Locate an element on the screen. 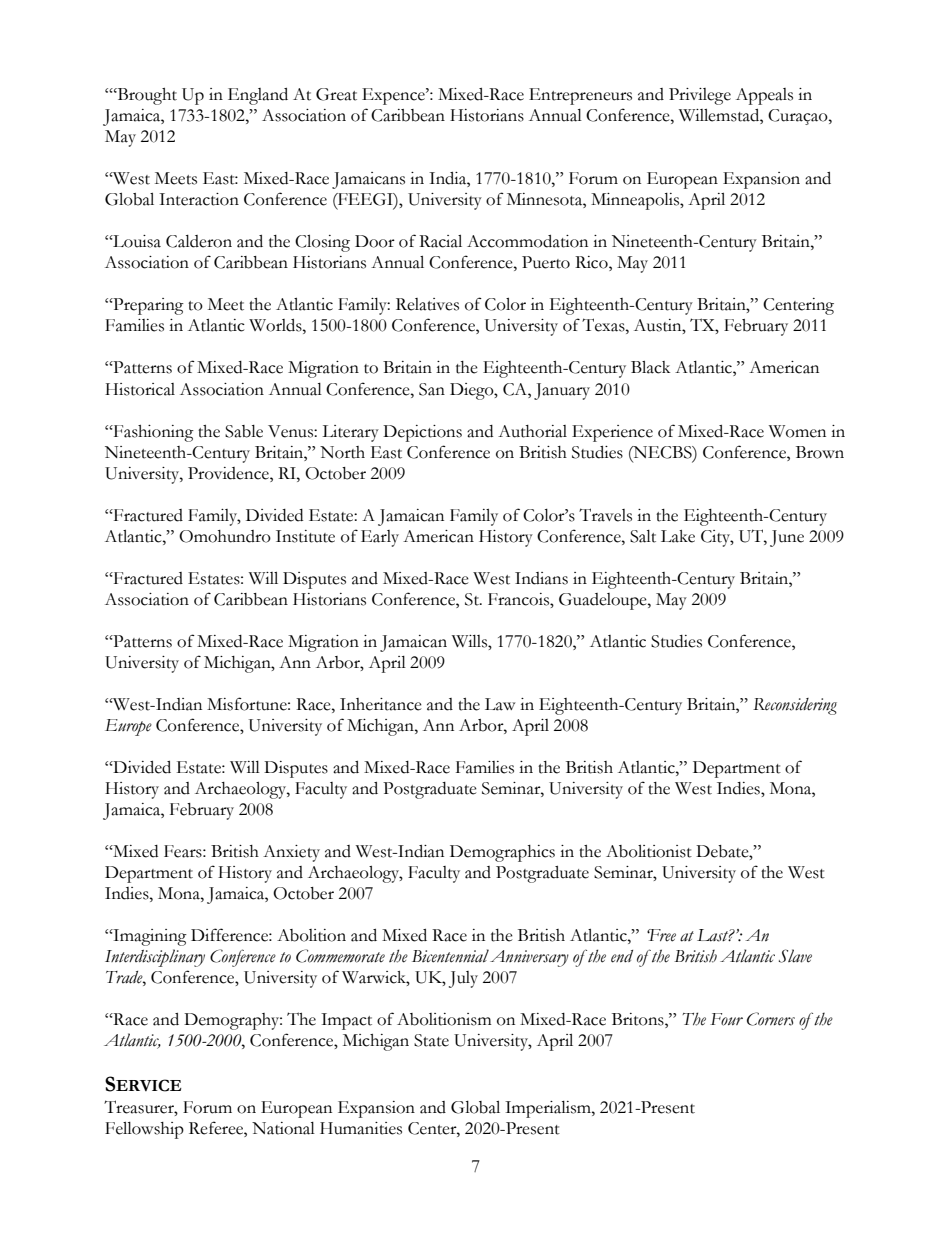  Four is located at coordinates (726, 1019).
